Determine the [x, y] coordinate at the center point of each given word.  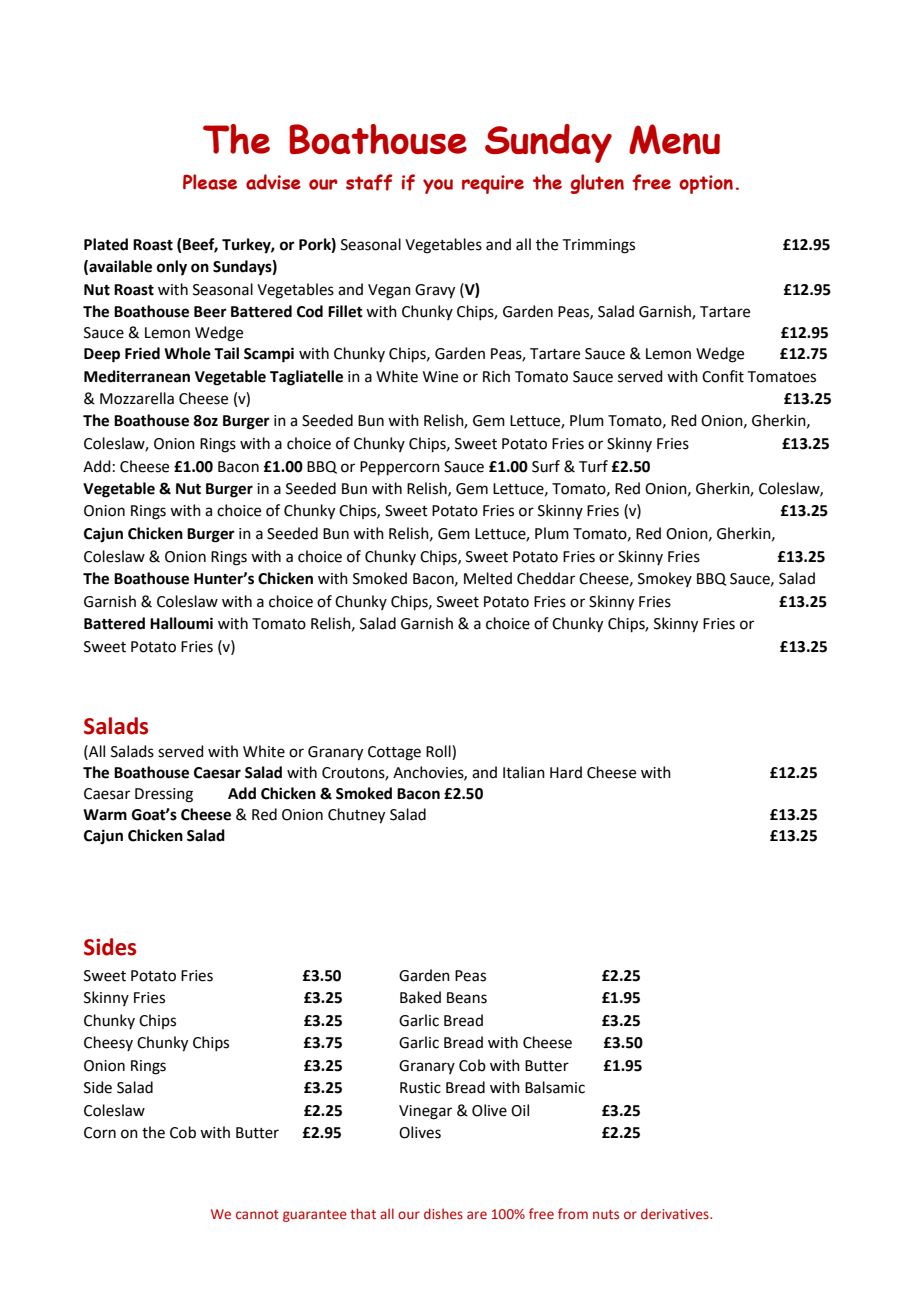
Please [210, 182]
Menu [674, 139]
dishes [443, 1213]
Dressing [164, 795]
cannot [257, 1214]
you [438, 186]
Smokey [665, 579]
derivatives [676, 1213]
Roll [439, 752]
